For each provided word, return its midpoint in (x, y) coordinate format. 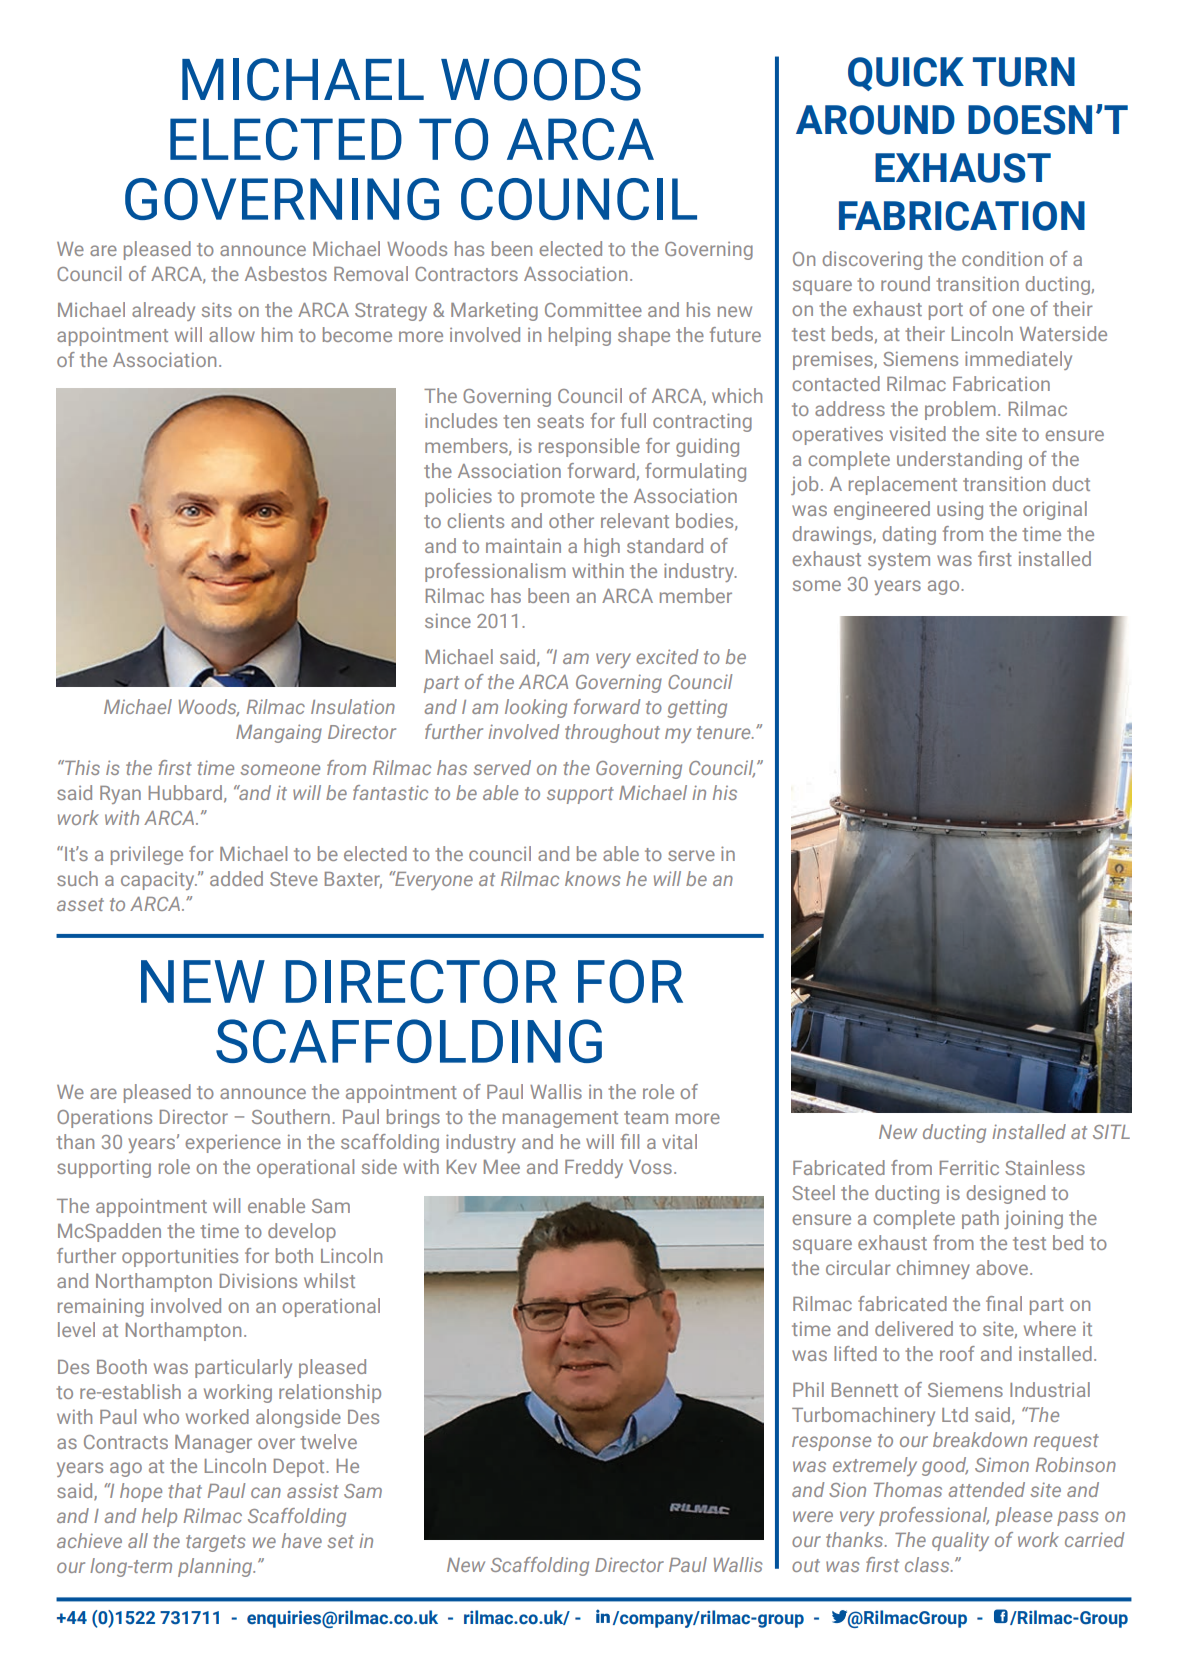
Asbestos (286, 273)
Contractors (466, 274)
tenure (725, 732)
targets (215, 1543)
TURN (1024, 72)
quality (960, 1541)
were (813, 1516)
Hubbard (185, 792)
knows (592, 878)
